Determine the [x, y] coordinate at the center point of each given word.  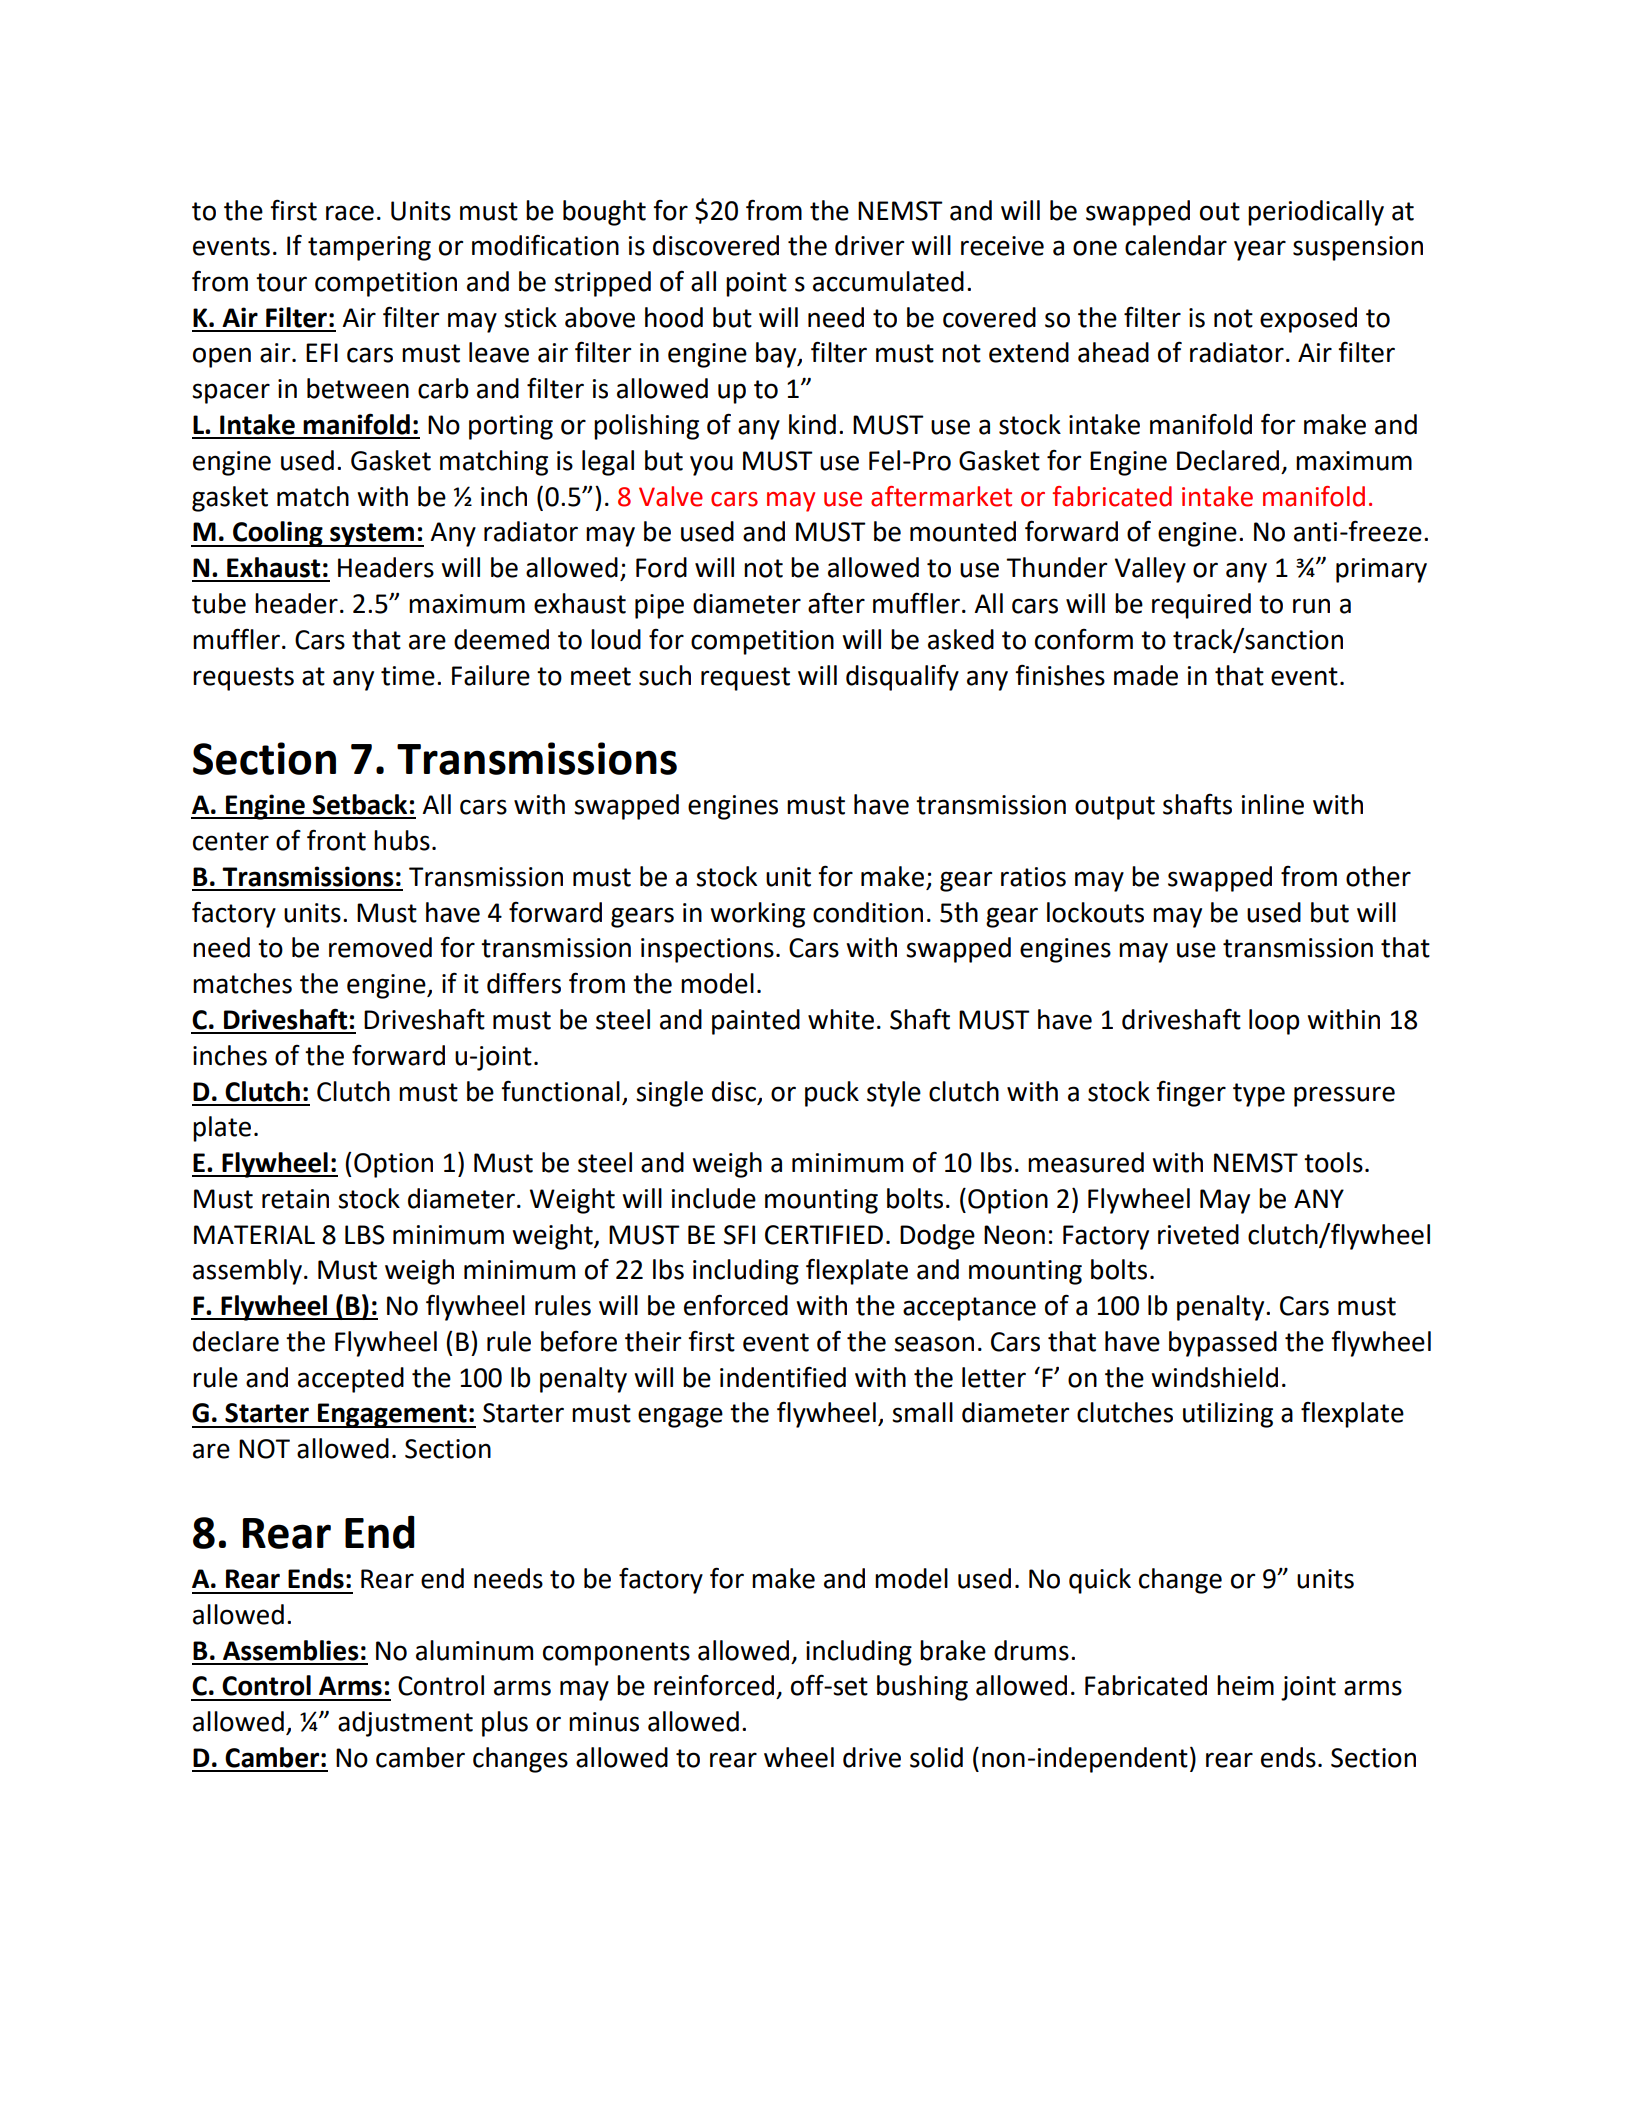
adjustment [405, 1724]
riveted [1198, 1234]
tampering [369, 248]
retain [295, 1199]
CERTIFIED [824, 1235]
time [408, 676]
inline [1273, 804]
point [756, 284]
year [1260, 250]
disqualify [902, 677]
